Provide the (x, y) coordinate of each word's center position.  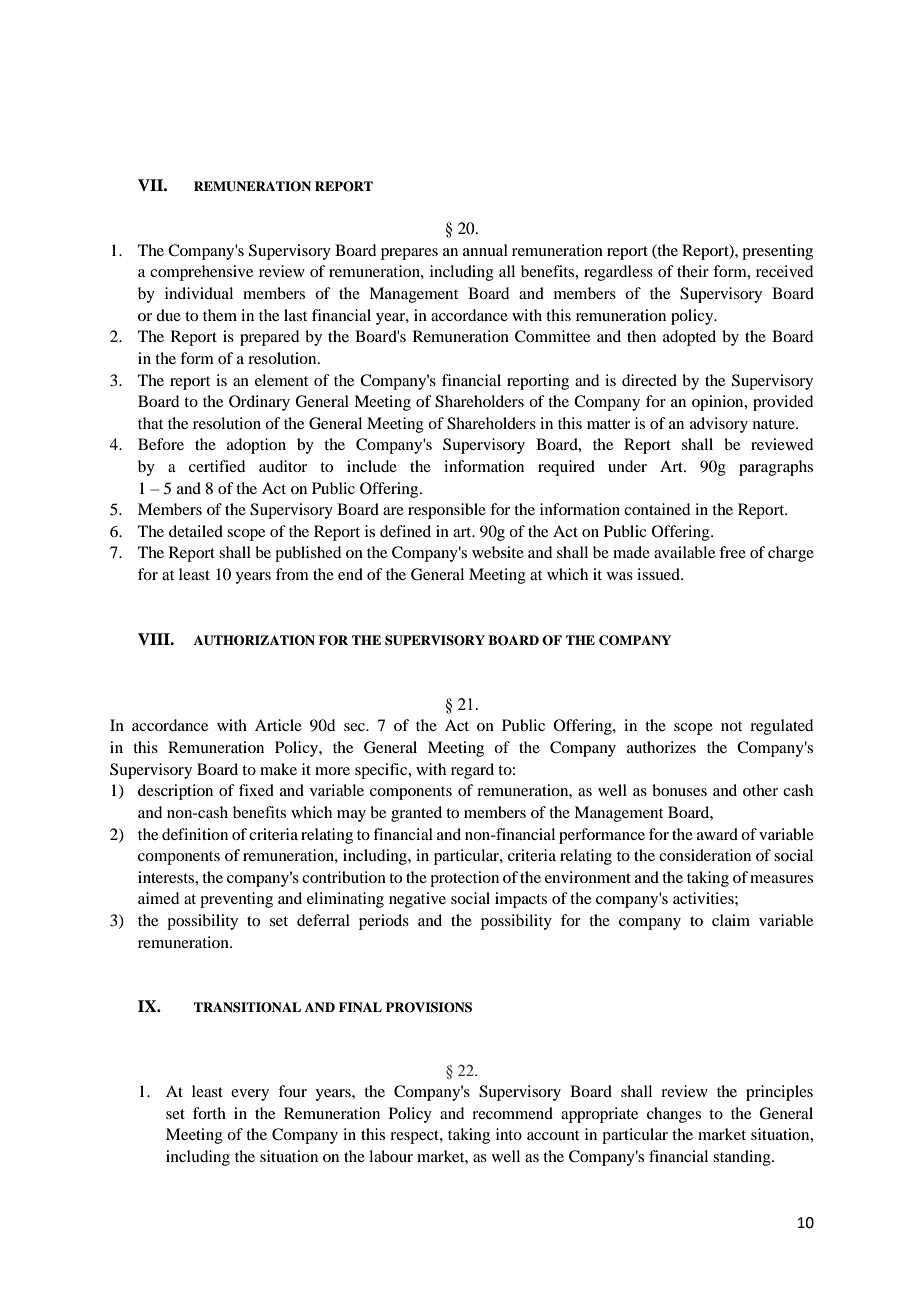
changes (674, 1115)
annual (485, 250)
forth (209, 1113)
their (693, 271)
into (509, 1134)
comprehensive (201, 273)
